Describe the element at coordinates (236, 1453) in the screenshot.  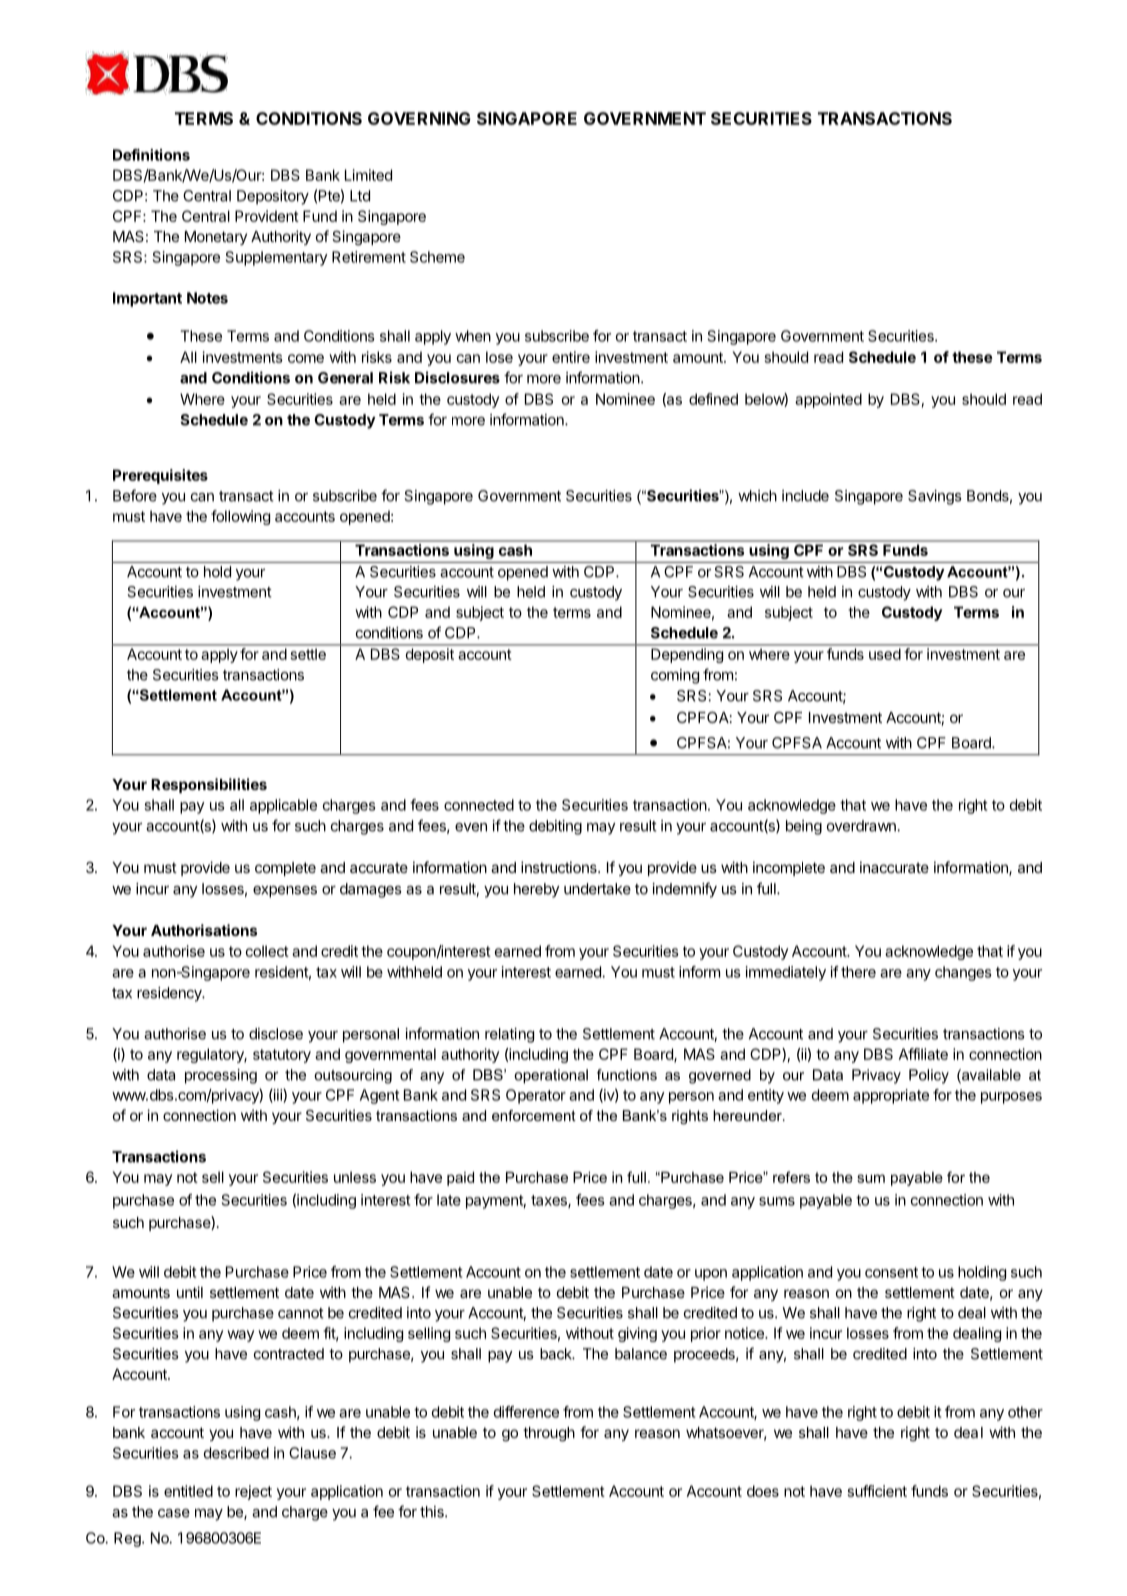
I see `described` at that location.
